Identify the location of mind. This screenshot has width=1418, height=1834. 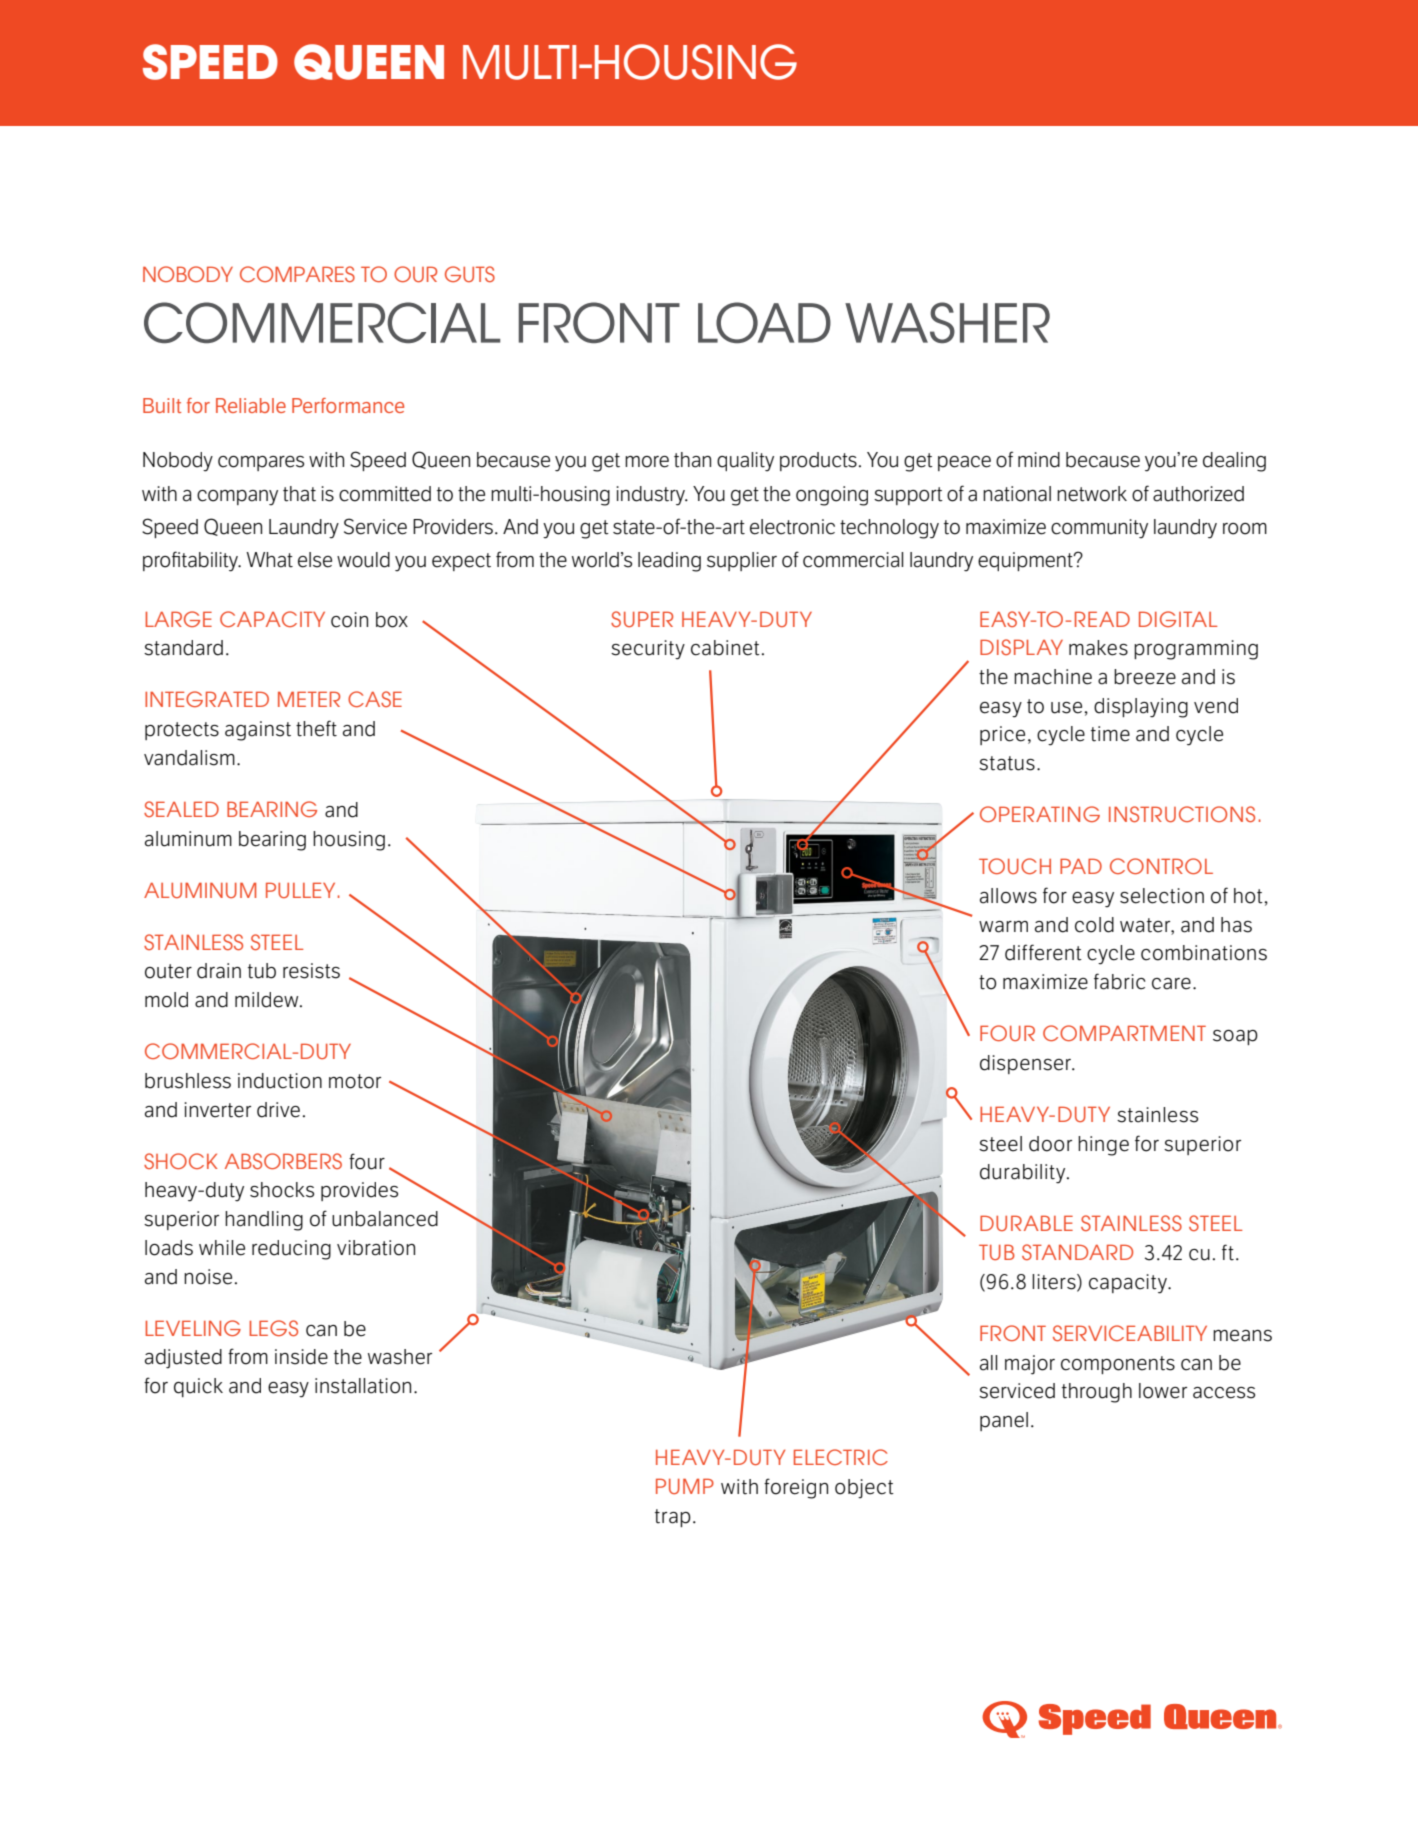
(1039, 460).
